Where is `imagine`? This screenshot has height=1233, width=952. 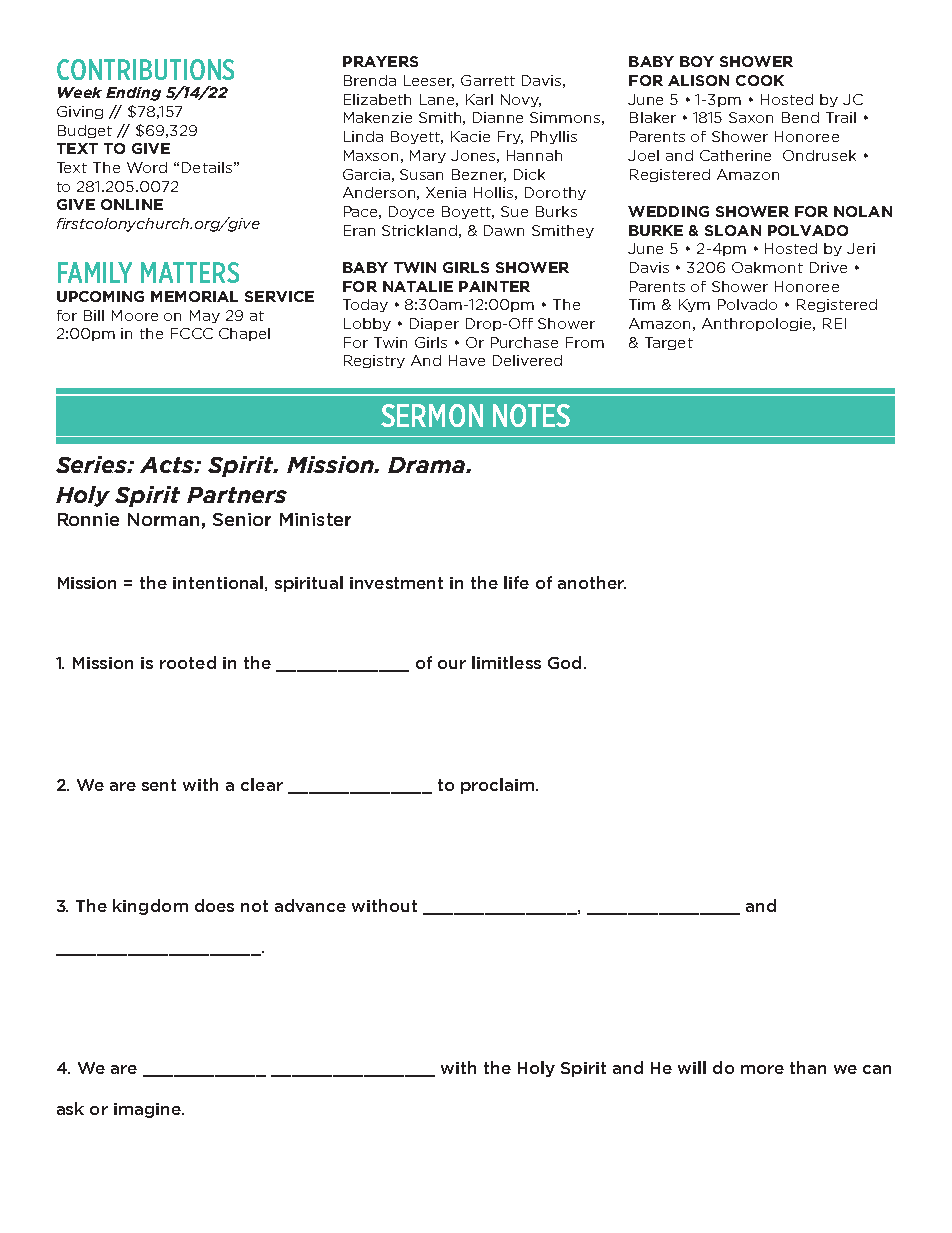
imagine is located at coordinates (148, 1110).
